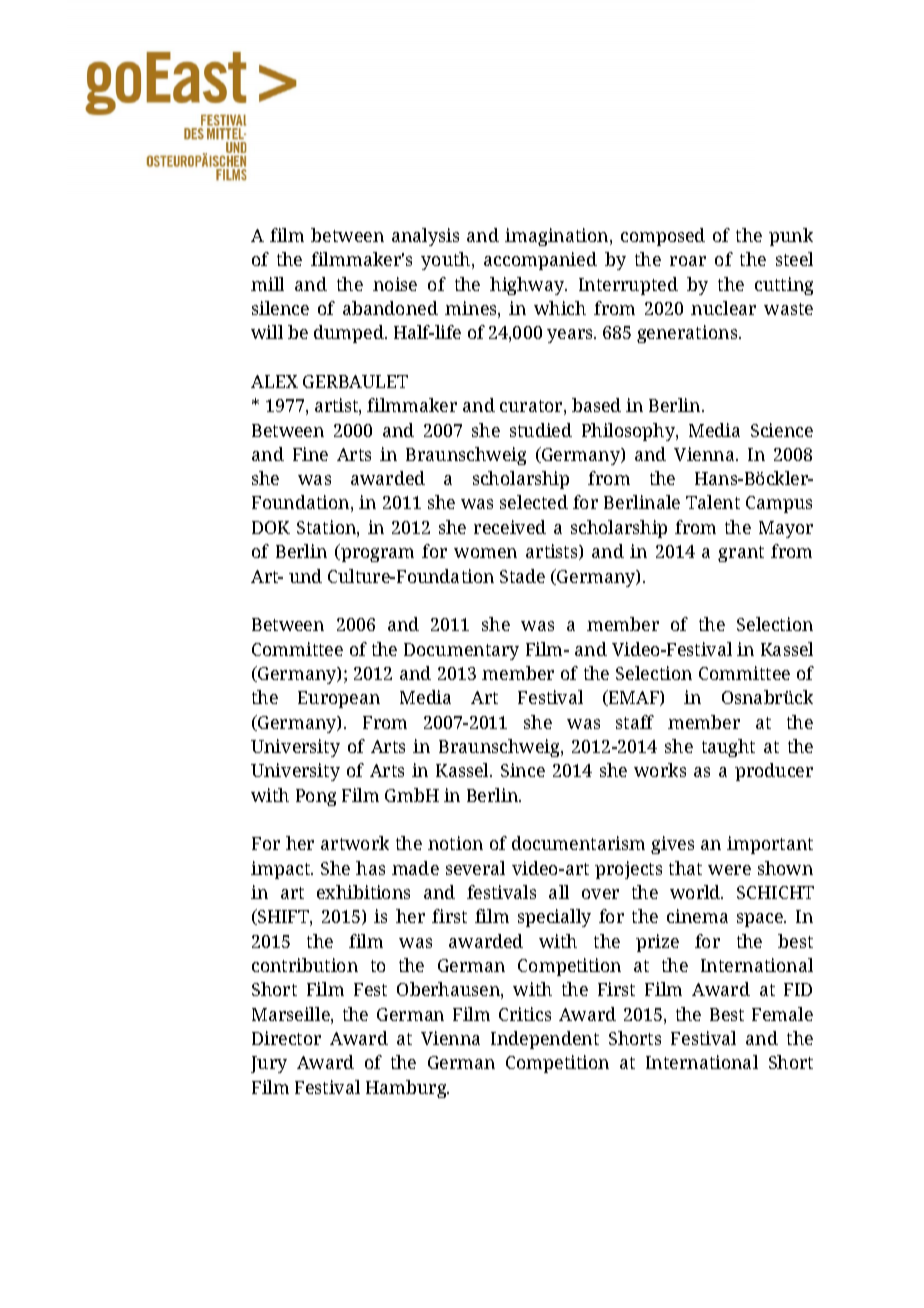  Describe the element at coordinates (728, 748) in the page. I see `taught` at that location.
